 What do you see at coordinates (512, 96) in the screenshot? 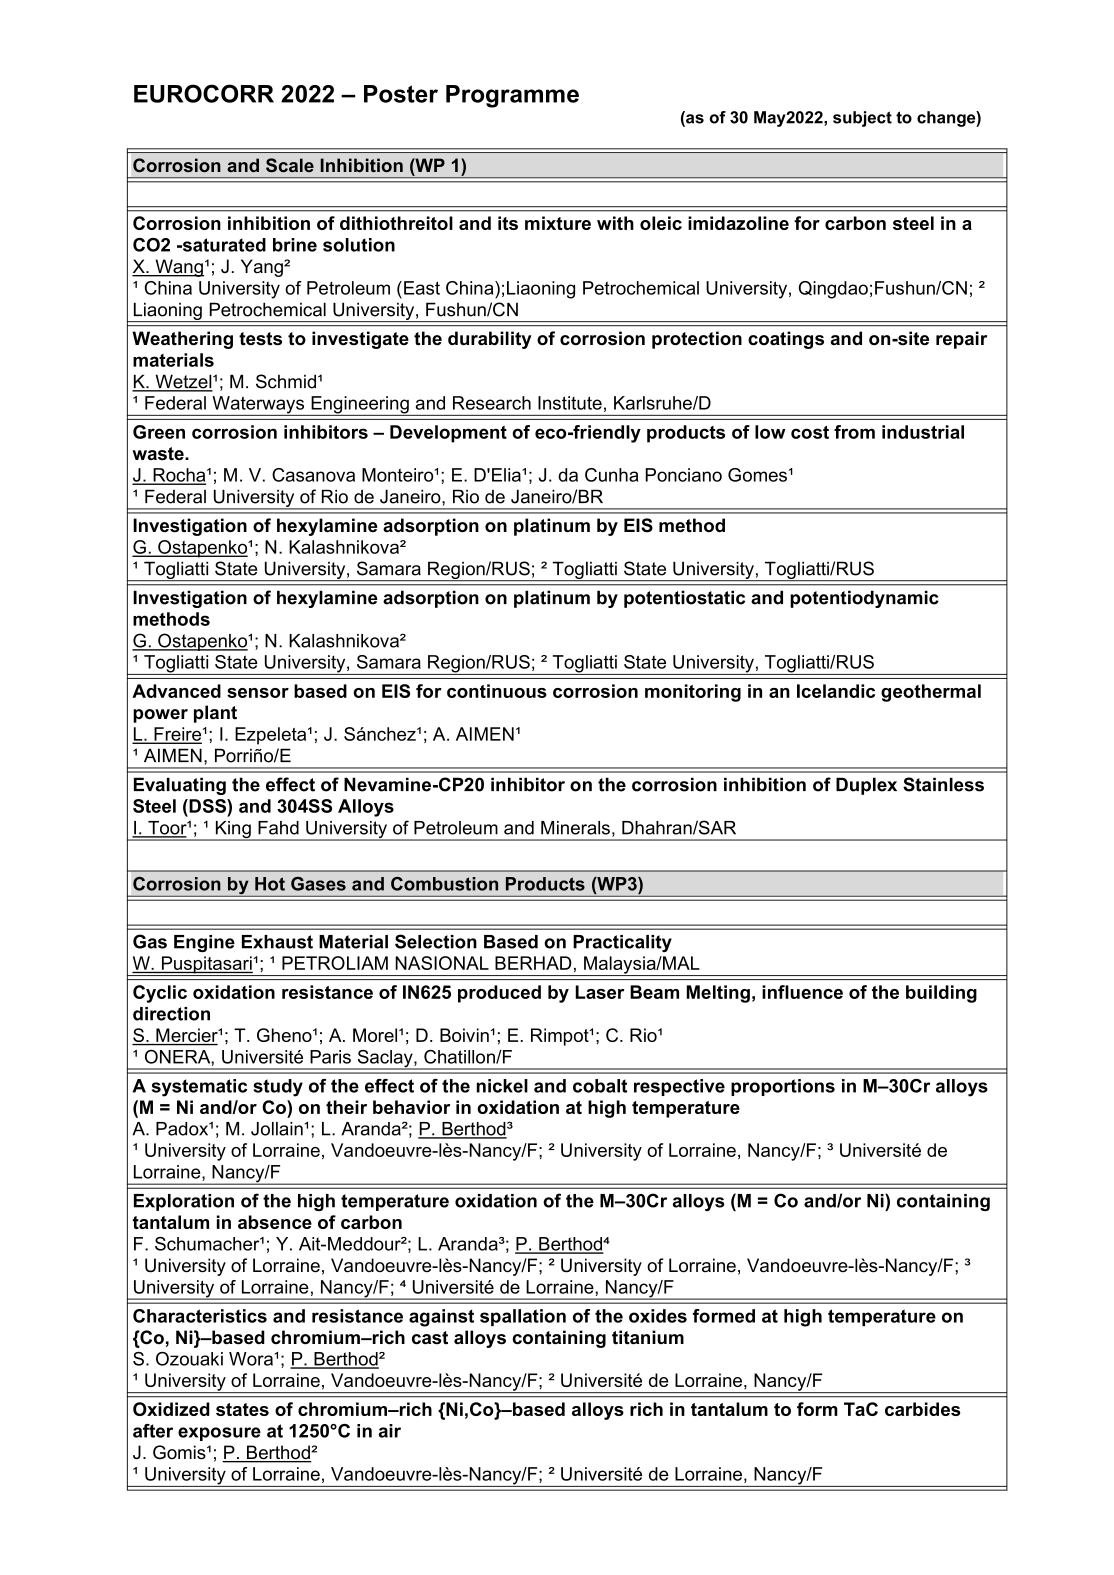
I see `Programme` at bounding box center [512, 96].
